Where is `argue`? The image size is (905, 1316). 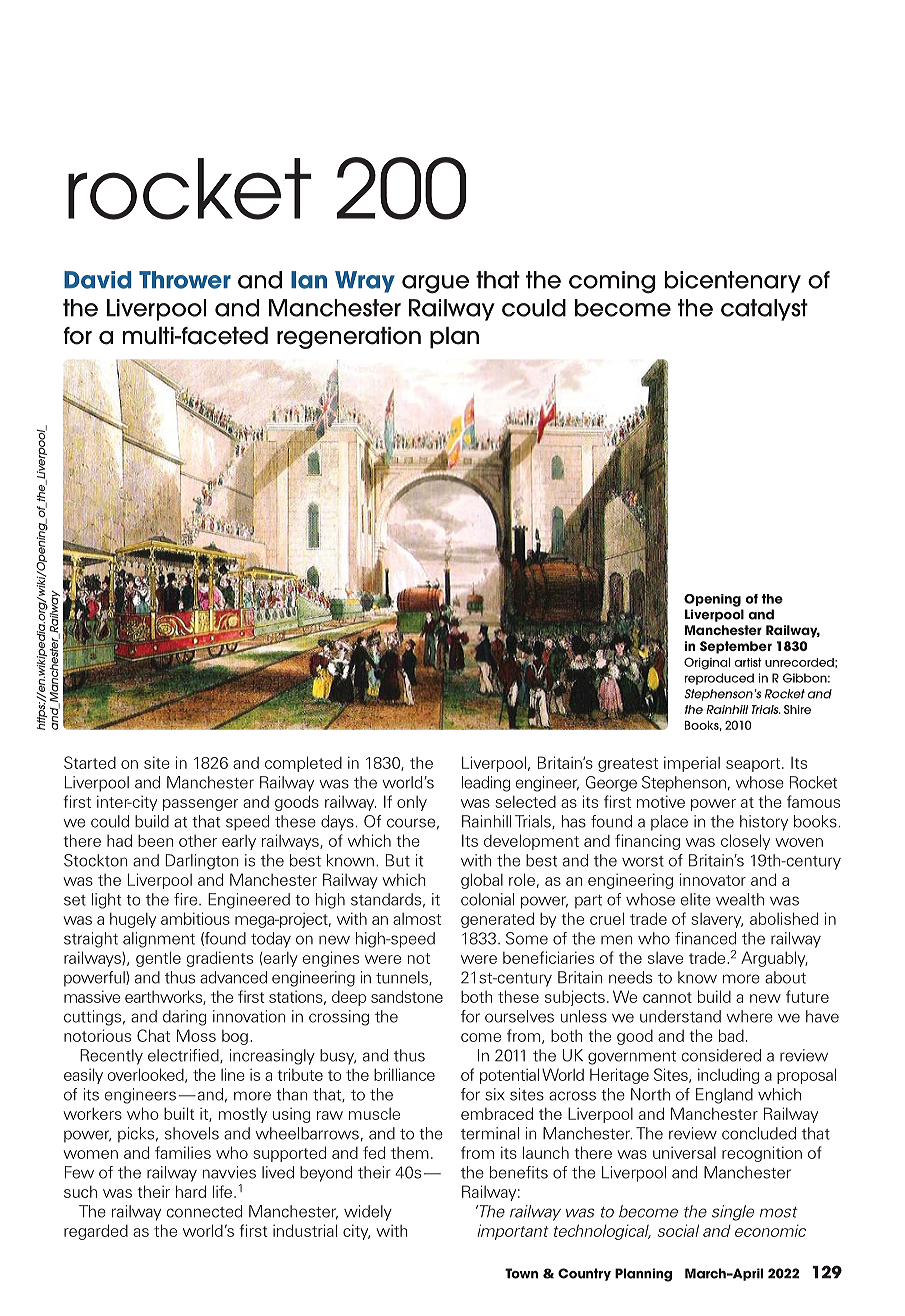
argue is located at coordinates (435, 284).
